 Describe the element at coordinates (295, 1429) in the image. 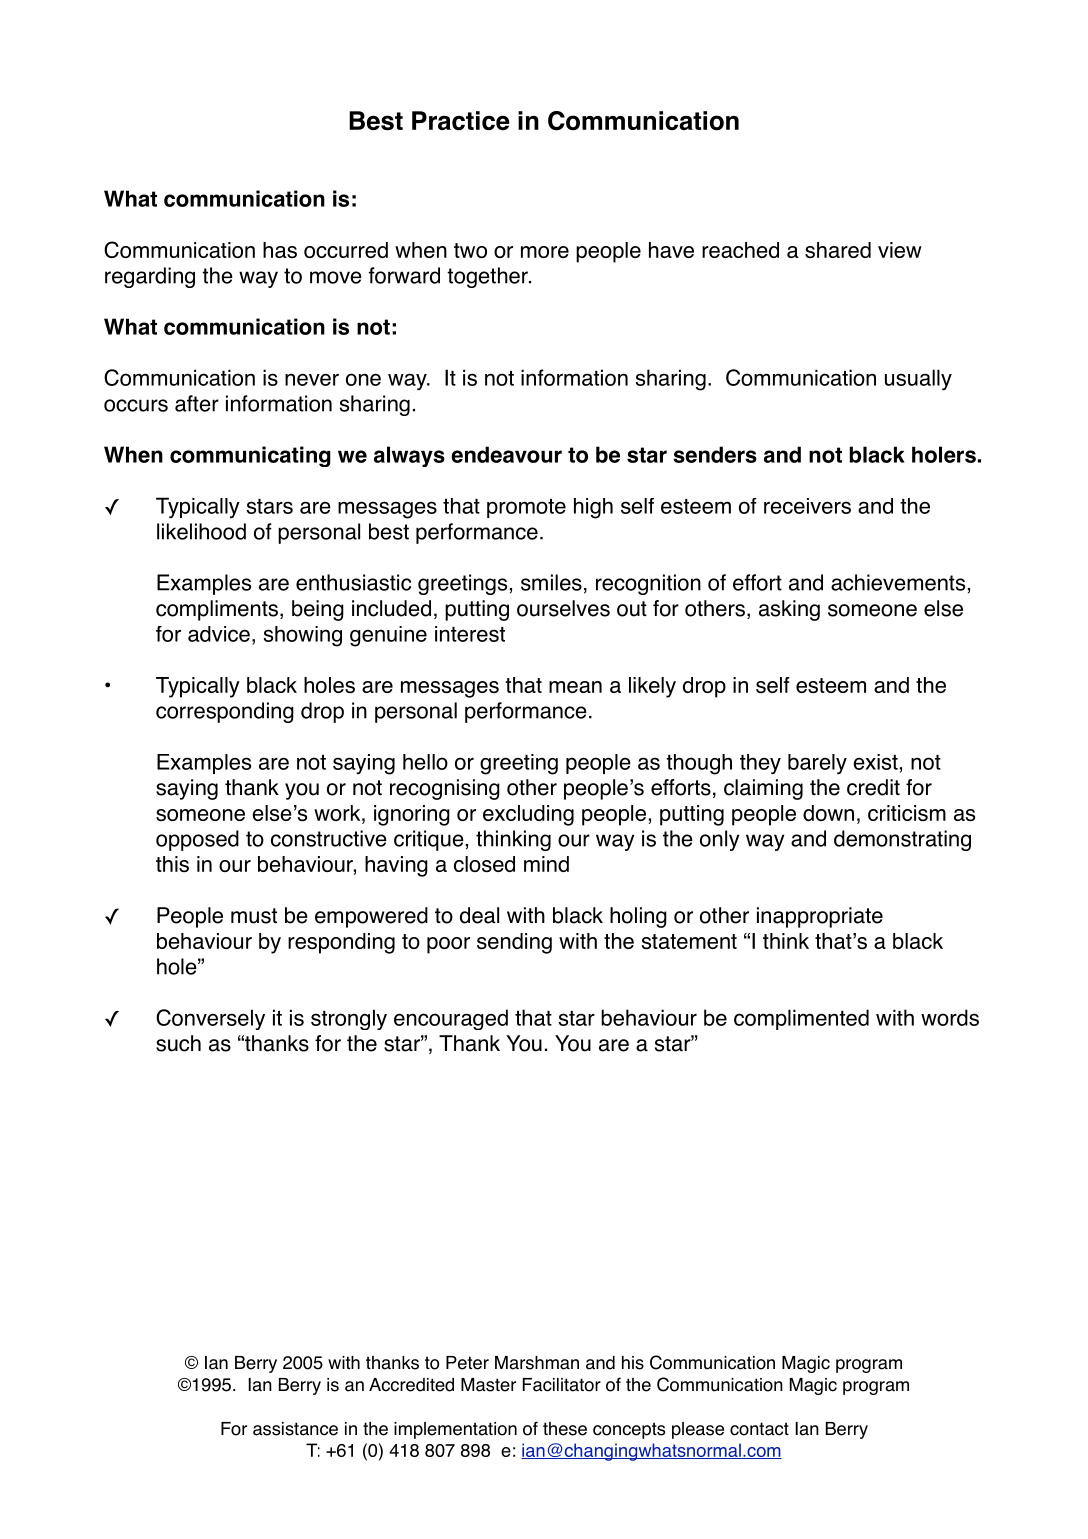

I see `assistance` at that location.
